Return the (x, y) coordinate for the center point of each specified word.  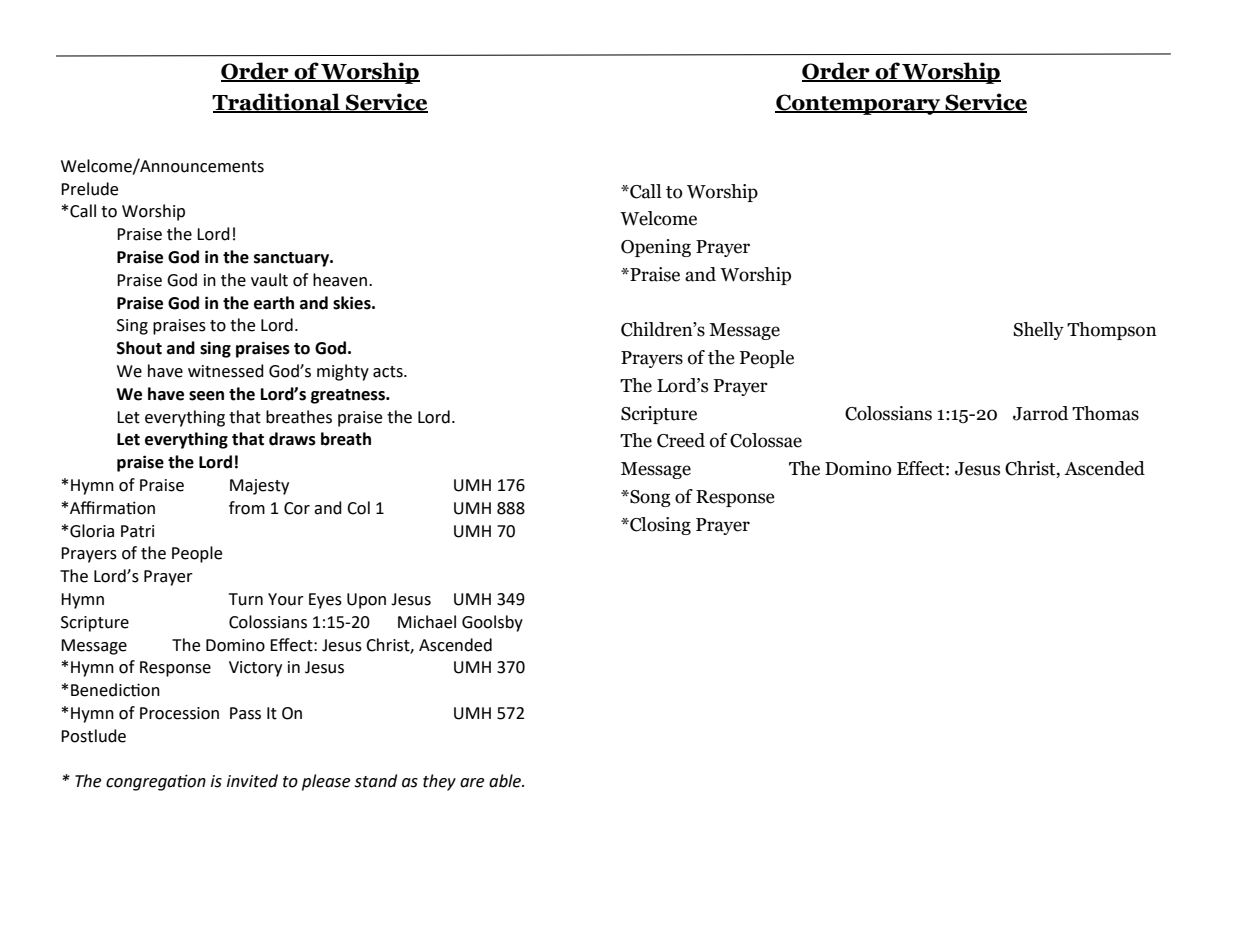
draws (292, 439)
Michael (427, 622)
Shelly (1038, 331)
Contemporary (859, 104)
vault (269, 280)
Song (649, 498)
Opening (656, 248)
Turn (246, 599)
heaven (340, 280)
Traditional (277, 103)
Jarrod (1040, 413)
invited (252, 781)
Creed (681, 440)
